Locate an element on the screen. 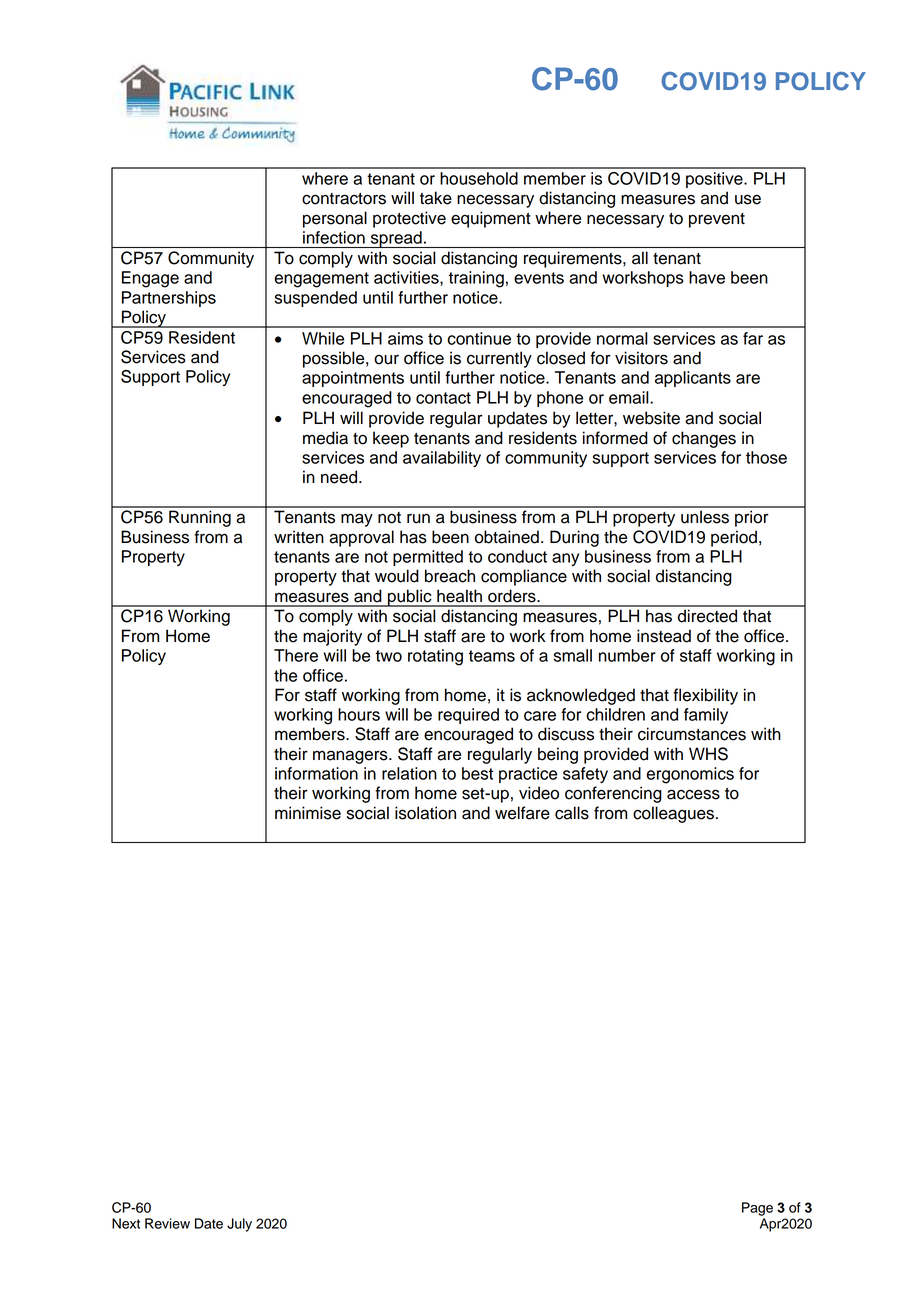 Image resolution: width=924 pixels, height=1308 pixels. There is located at coordinates (296, 655).
